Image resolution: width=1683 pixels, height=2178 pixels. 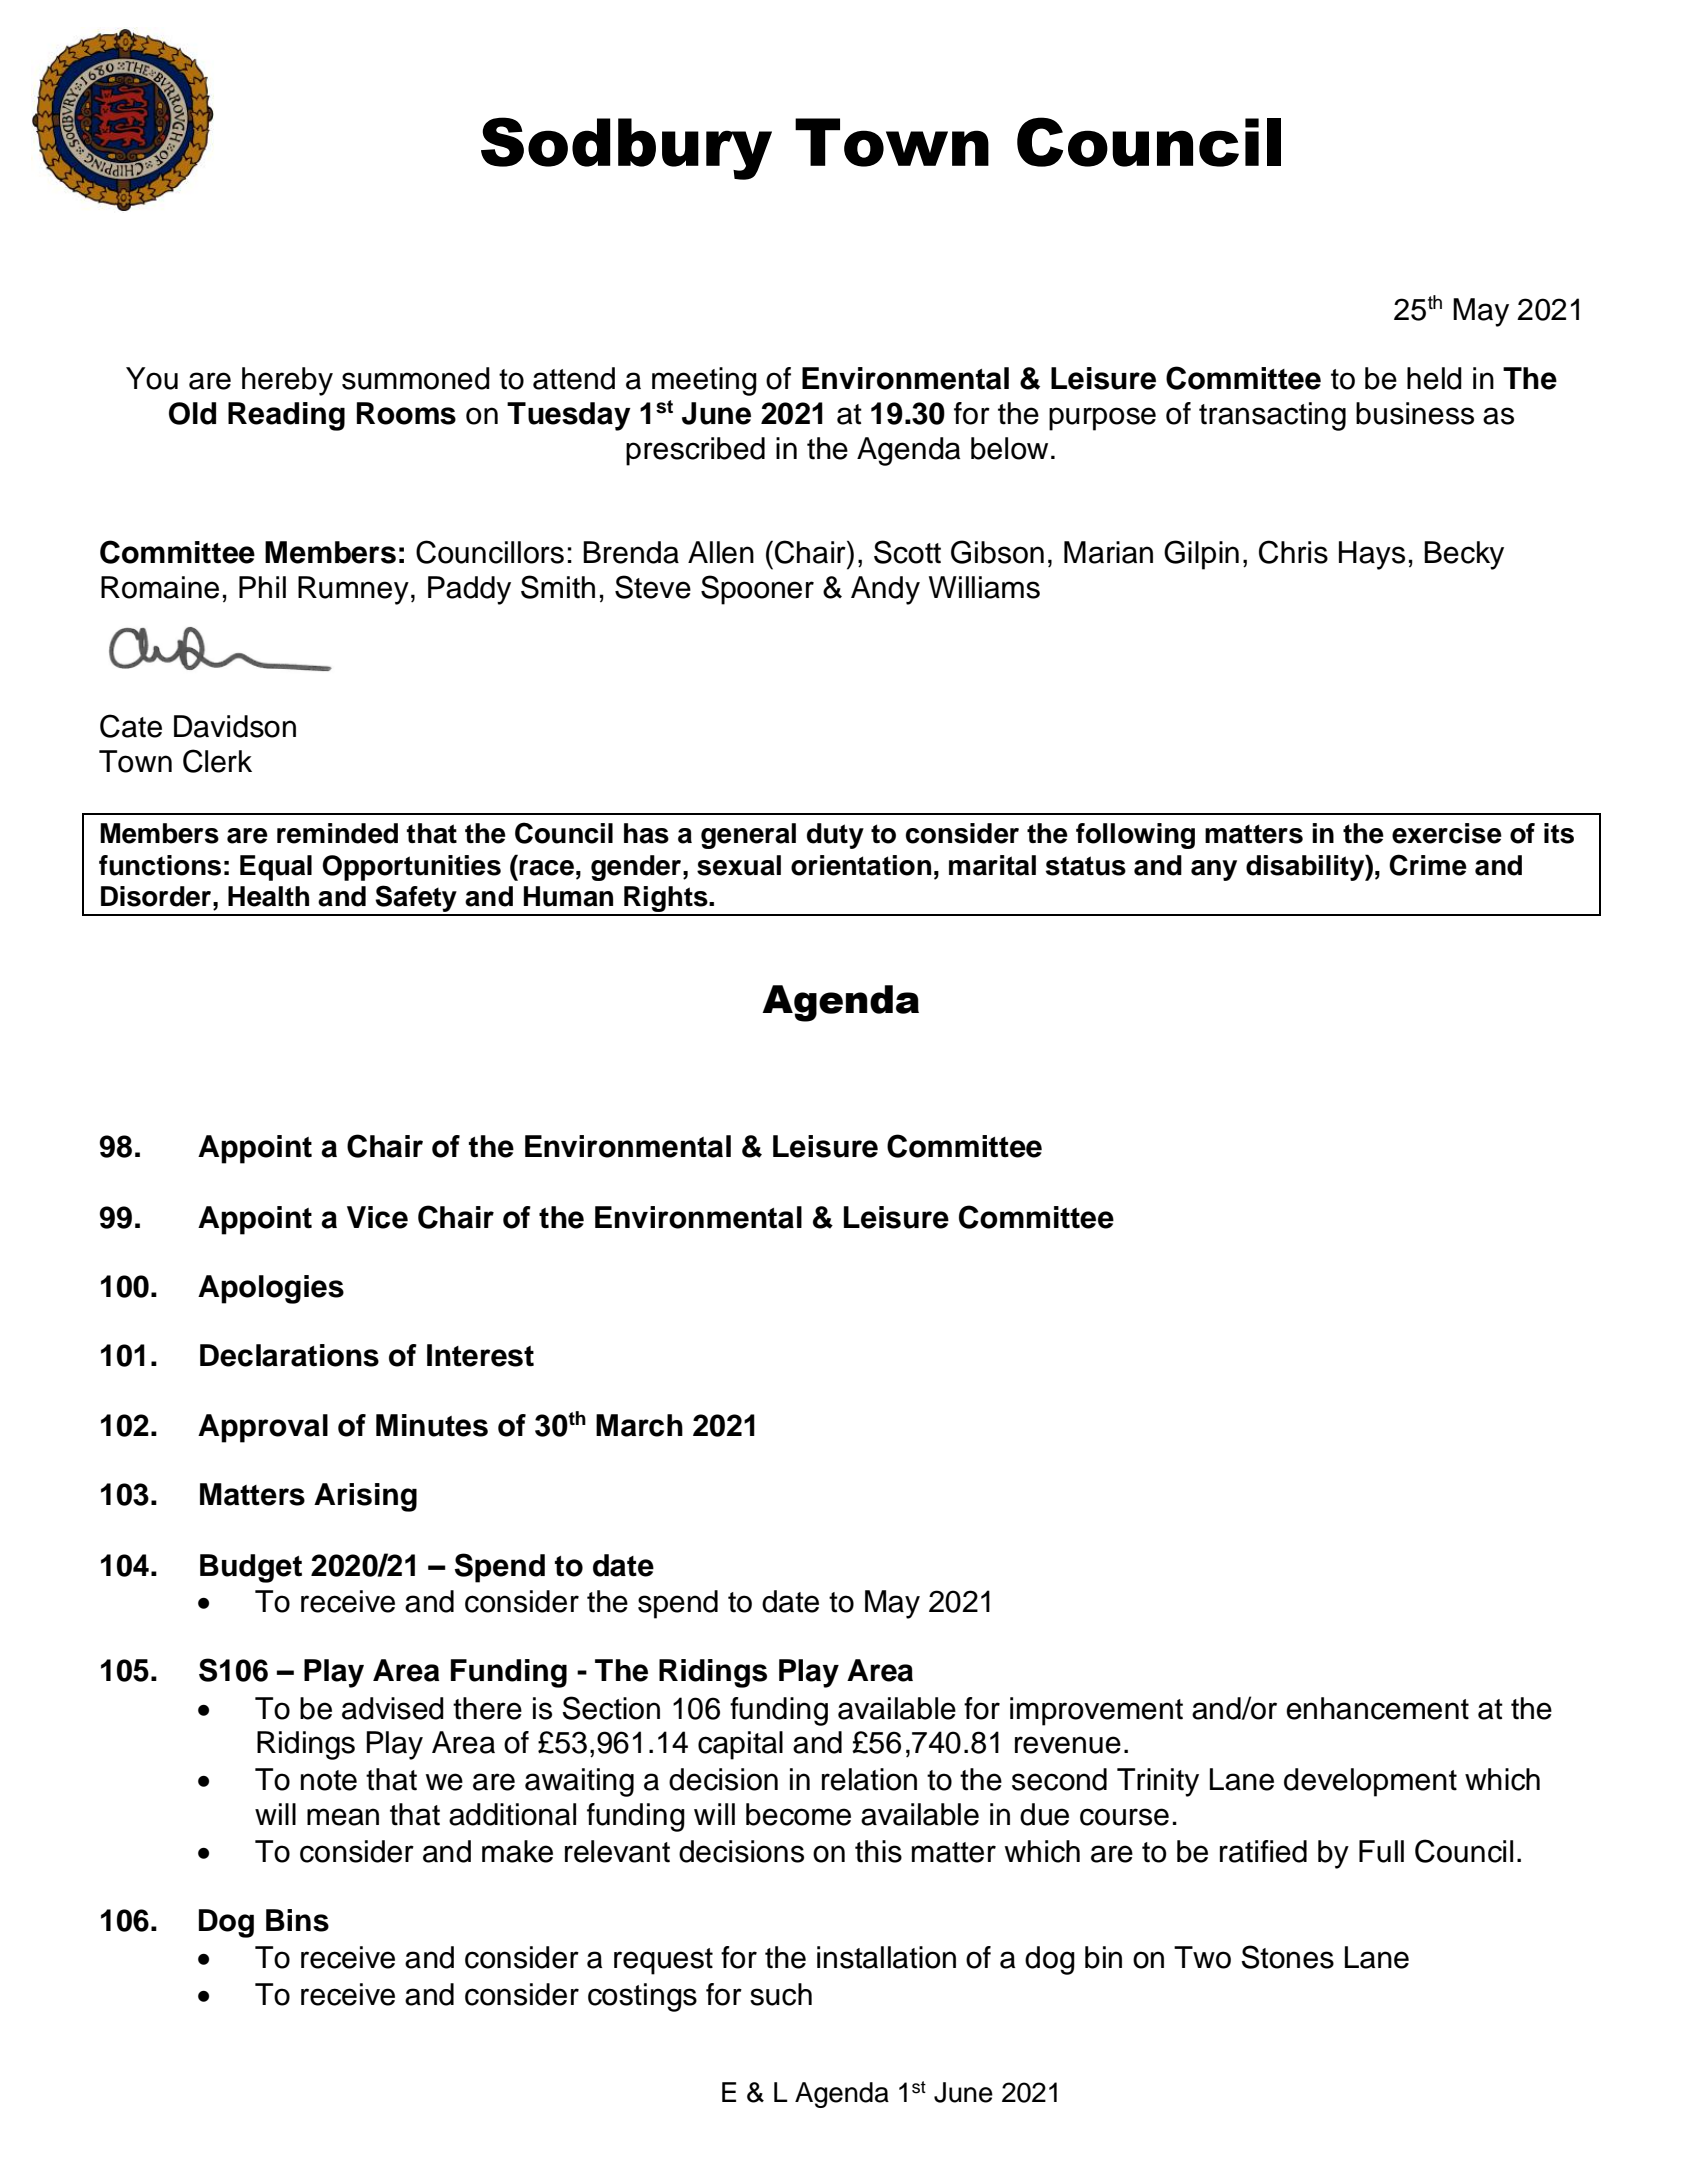 What do you see at coordinates (695, 451) in the screenshot?
I see `prescribed` at bounding box center [695, 451].
